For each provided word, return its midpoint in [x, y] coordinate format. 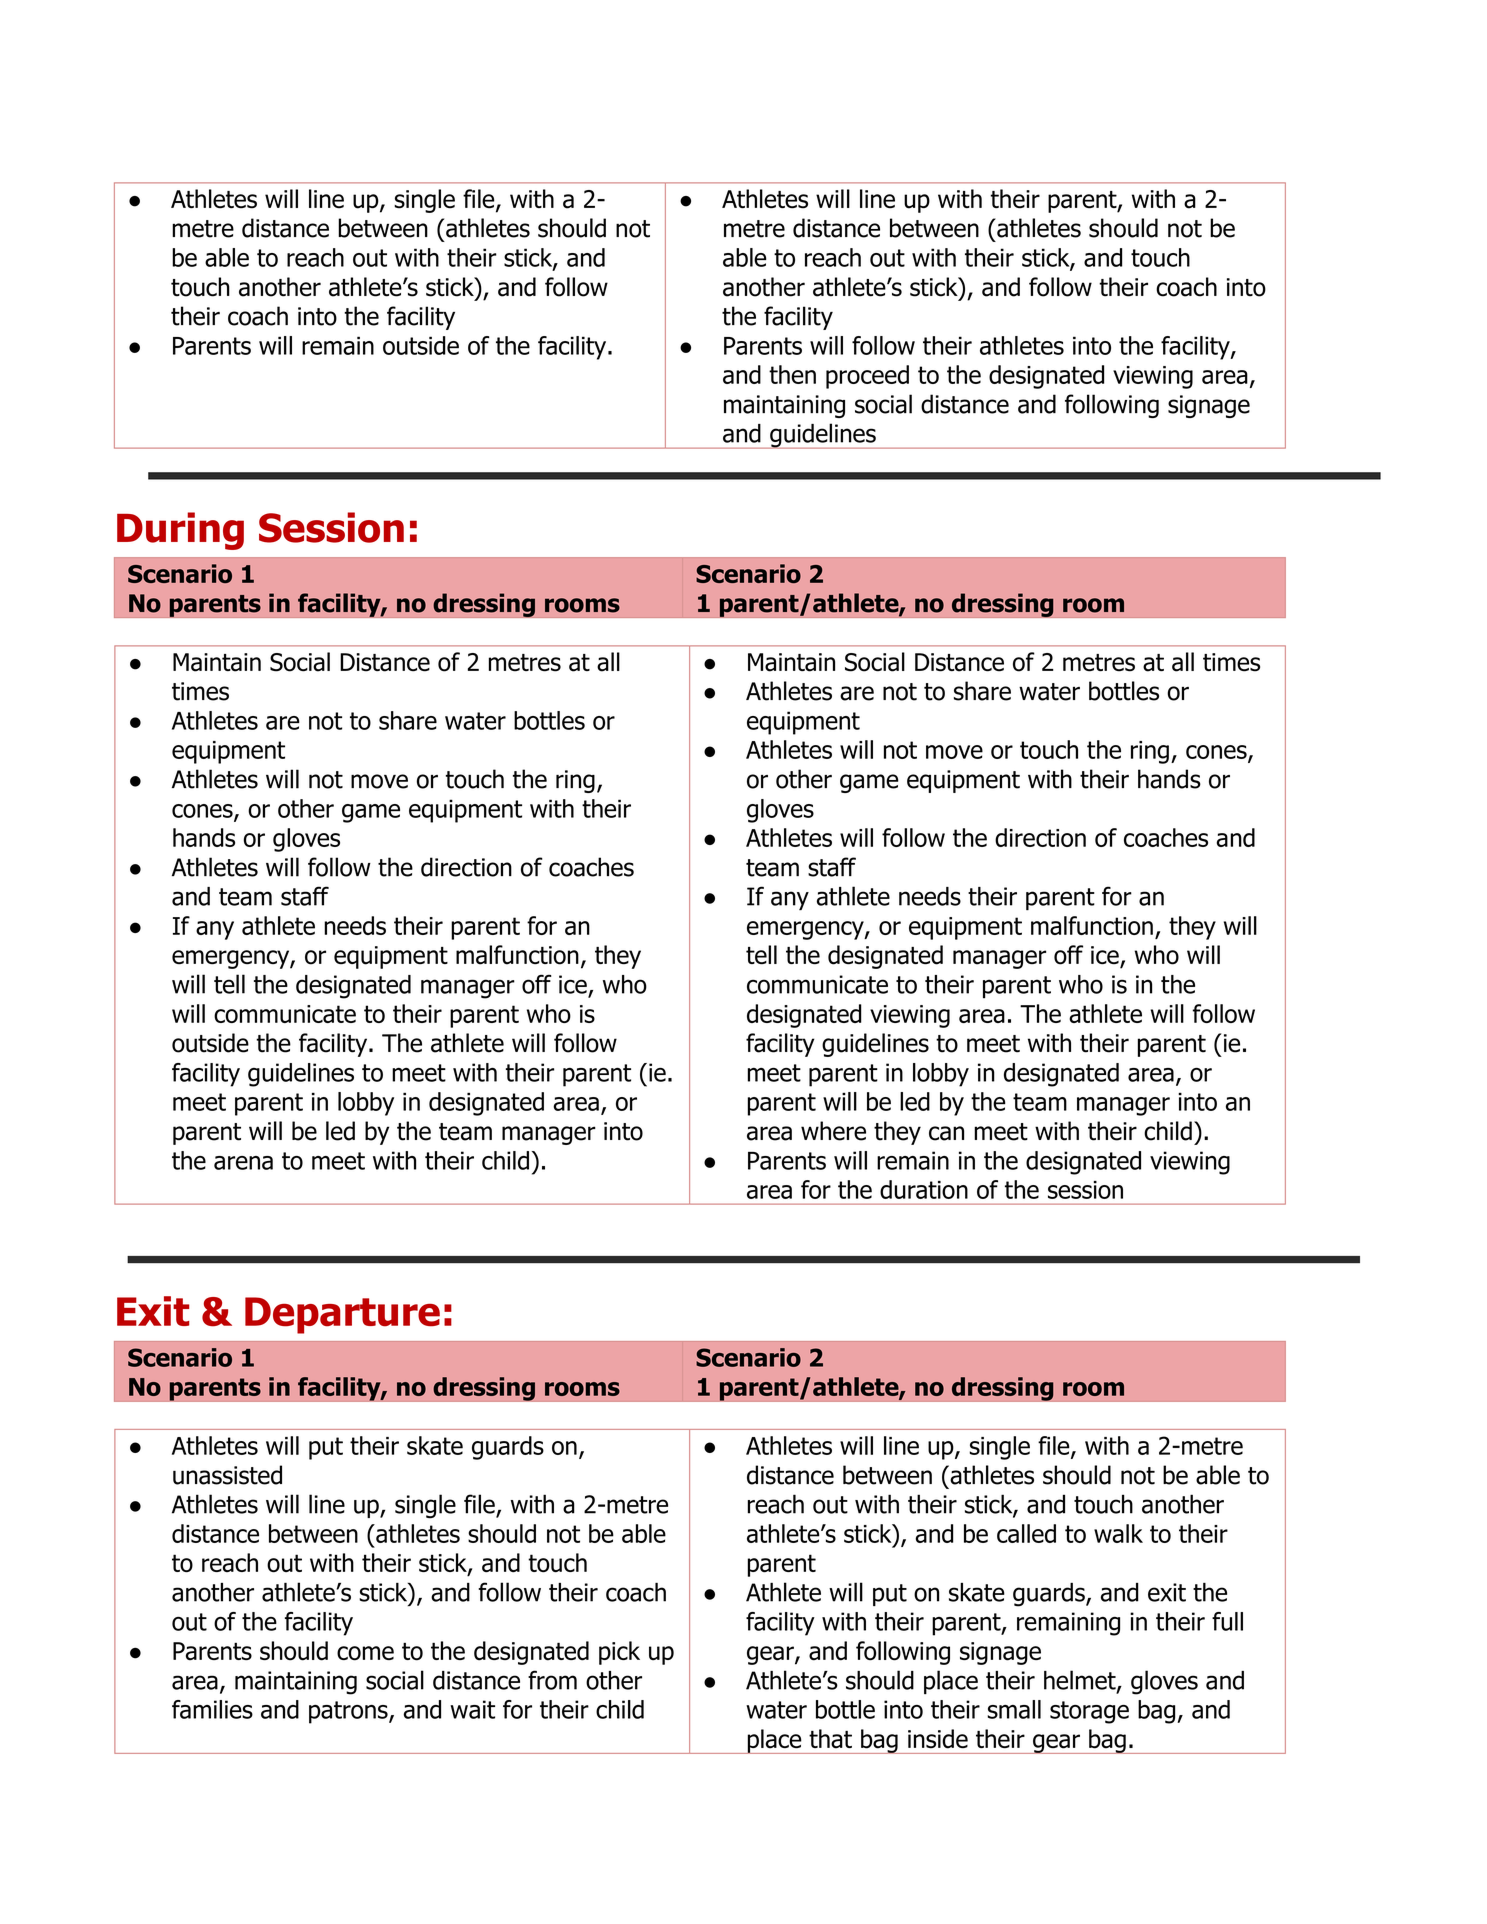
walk [1118, 1533]
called [1026, 1533]
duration [924, 1189]
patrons [349, 1712]
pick [619, 1653]
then [792, 374]
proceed [867, 377]
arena [243, 1163]
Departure [342, 1315]
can [946, 1133]
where [833, 1131]
